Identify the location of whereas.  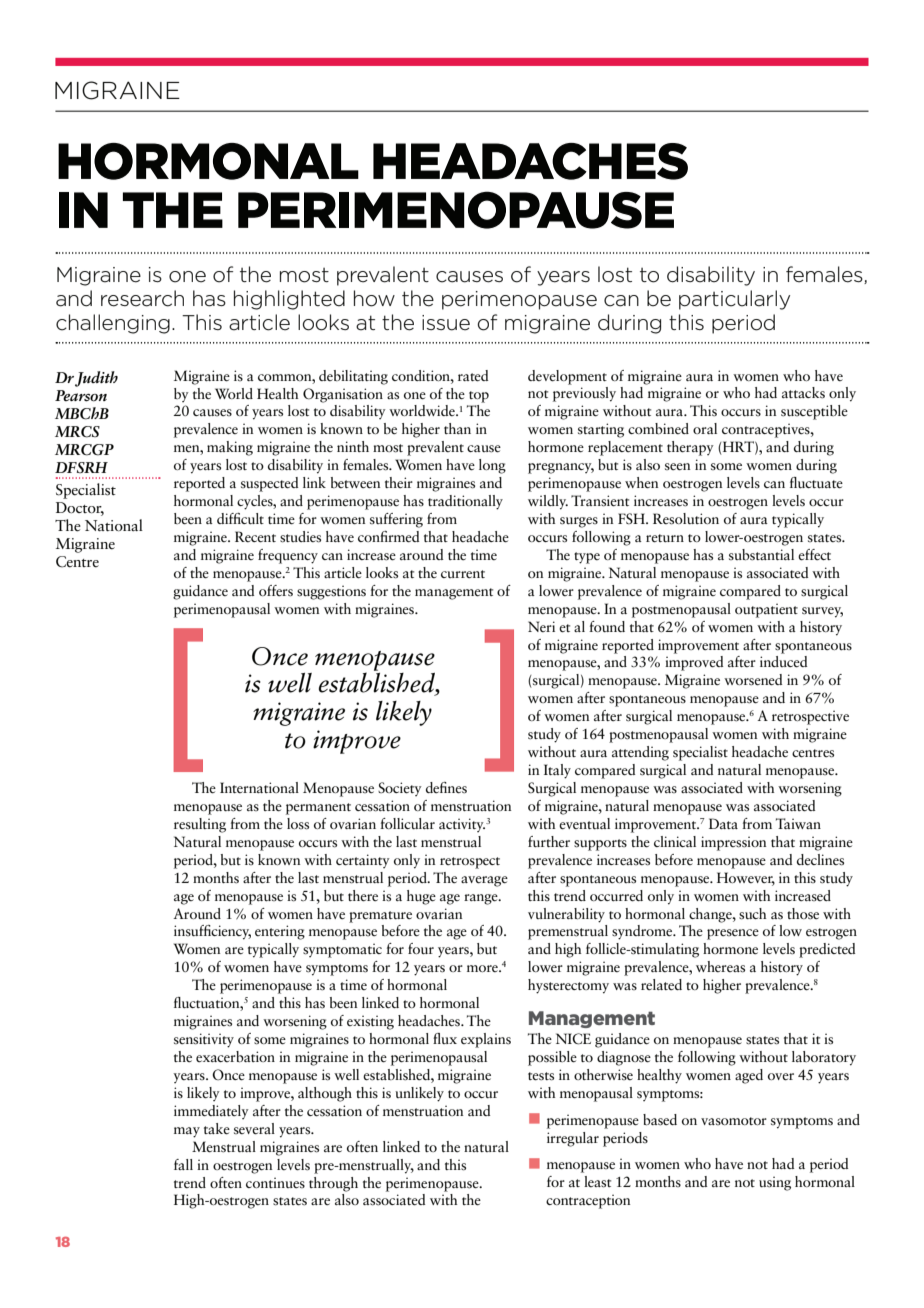
(720, 967).
